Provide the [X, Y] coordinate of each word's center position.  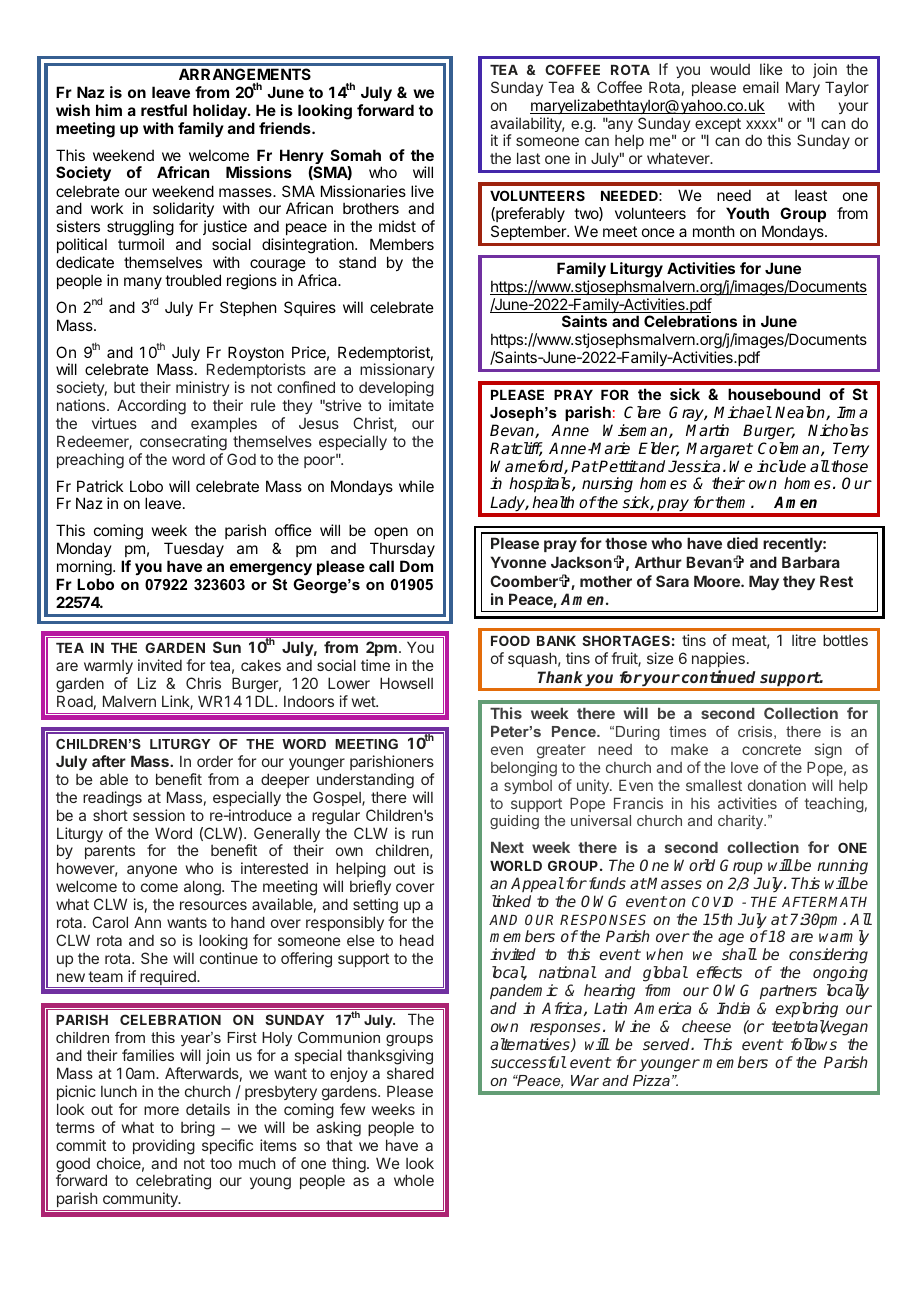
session [159, 815]
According [151, 407]
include [781, 466]
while [416, 486]
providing [164, 1147]
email [761, 87]
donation [777, 785]
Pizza [651, 1080]
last [528, 158]
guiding [514, 822]
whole [414, 1180]
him [109, 110]
